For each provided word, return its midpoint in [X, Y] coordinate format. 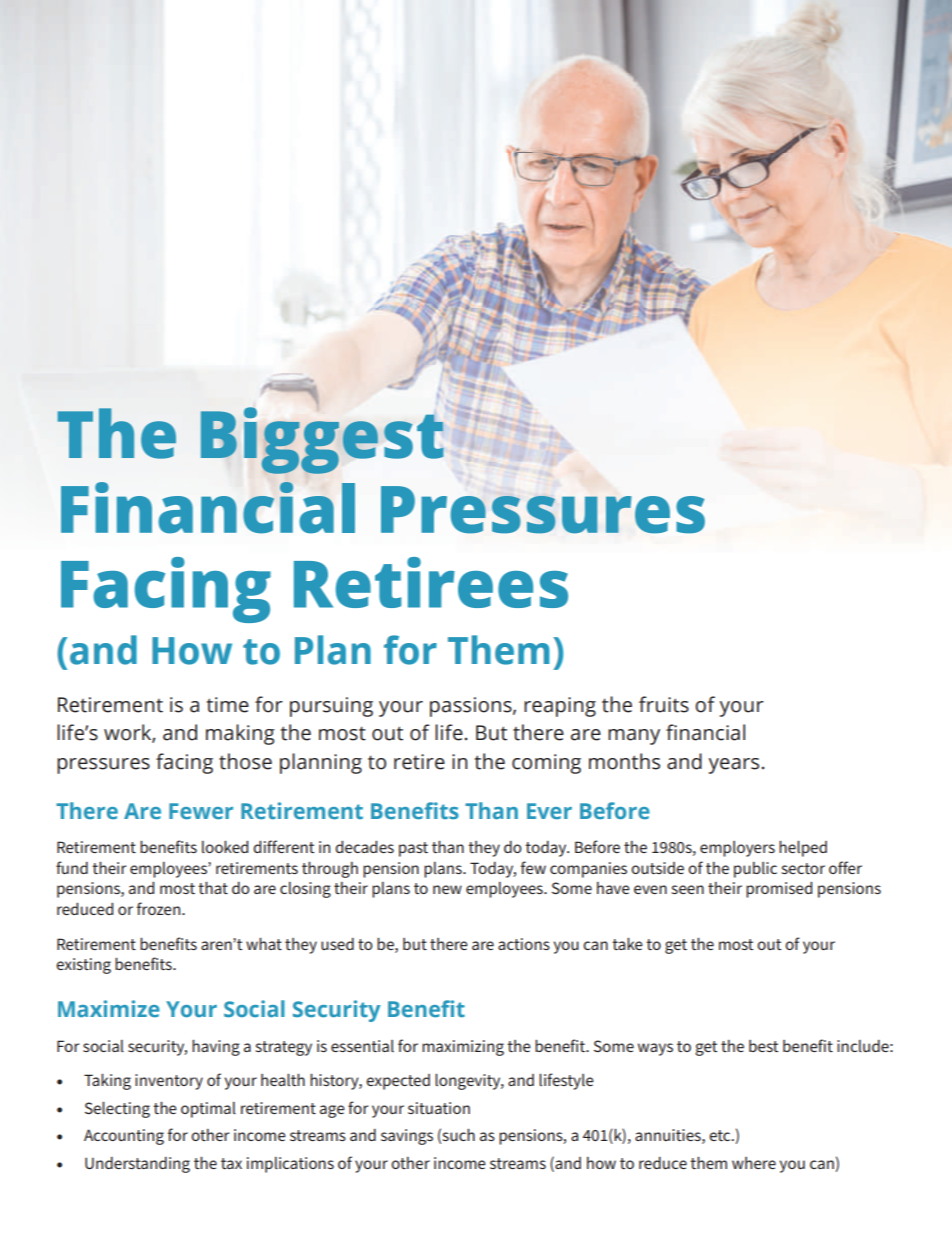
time [228, 705]
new [447, 889]
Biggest [322, 439]
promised [779, 890]
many [634, 737]
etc [721, 1135]
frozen [160, 908]
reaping [560, 707]
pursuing [331, 707]
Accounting [124, 1137]
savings [407, 1137]
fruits [664, 704]
